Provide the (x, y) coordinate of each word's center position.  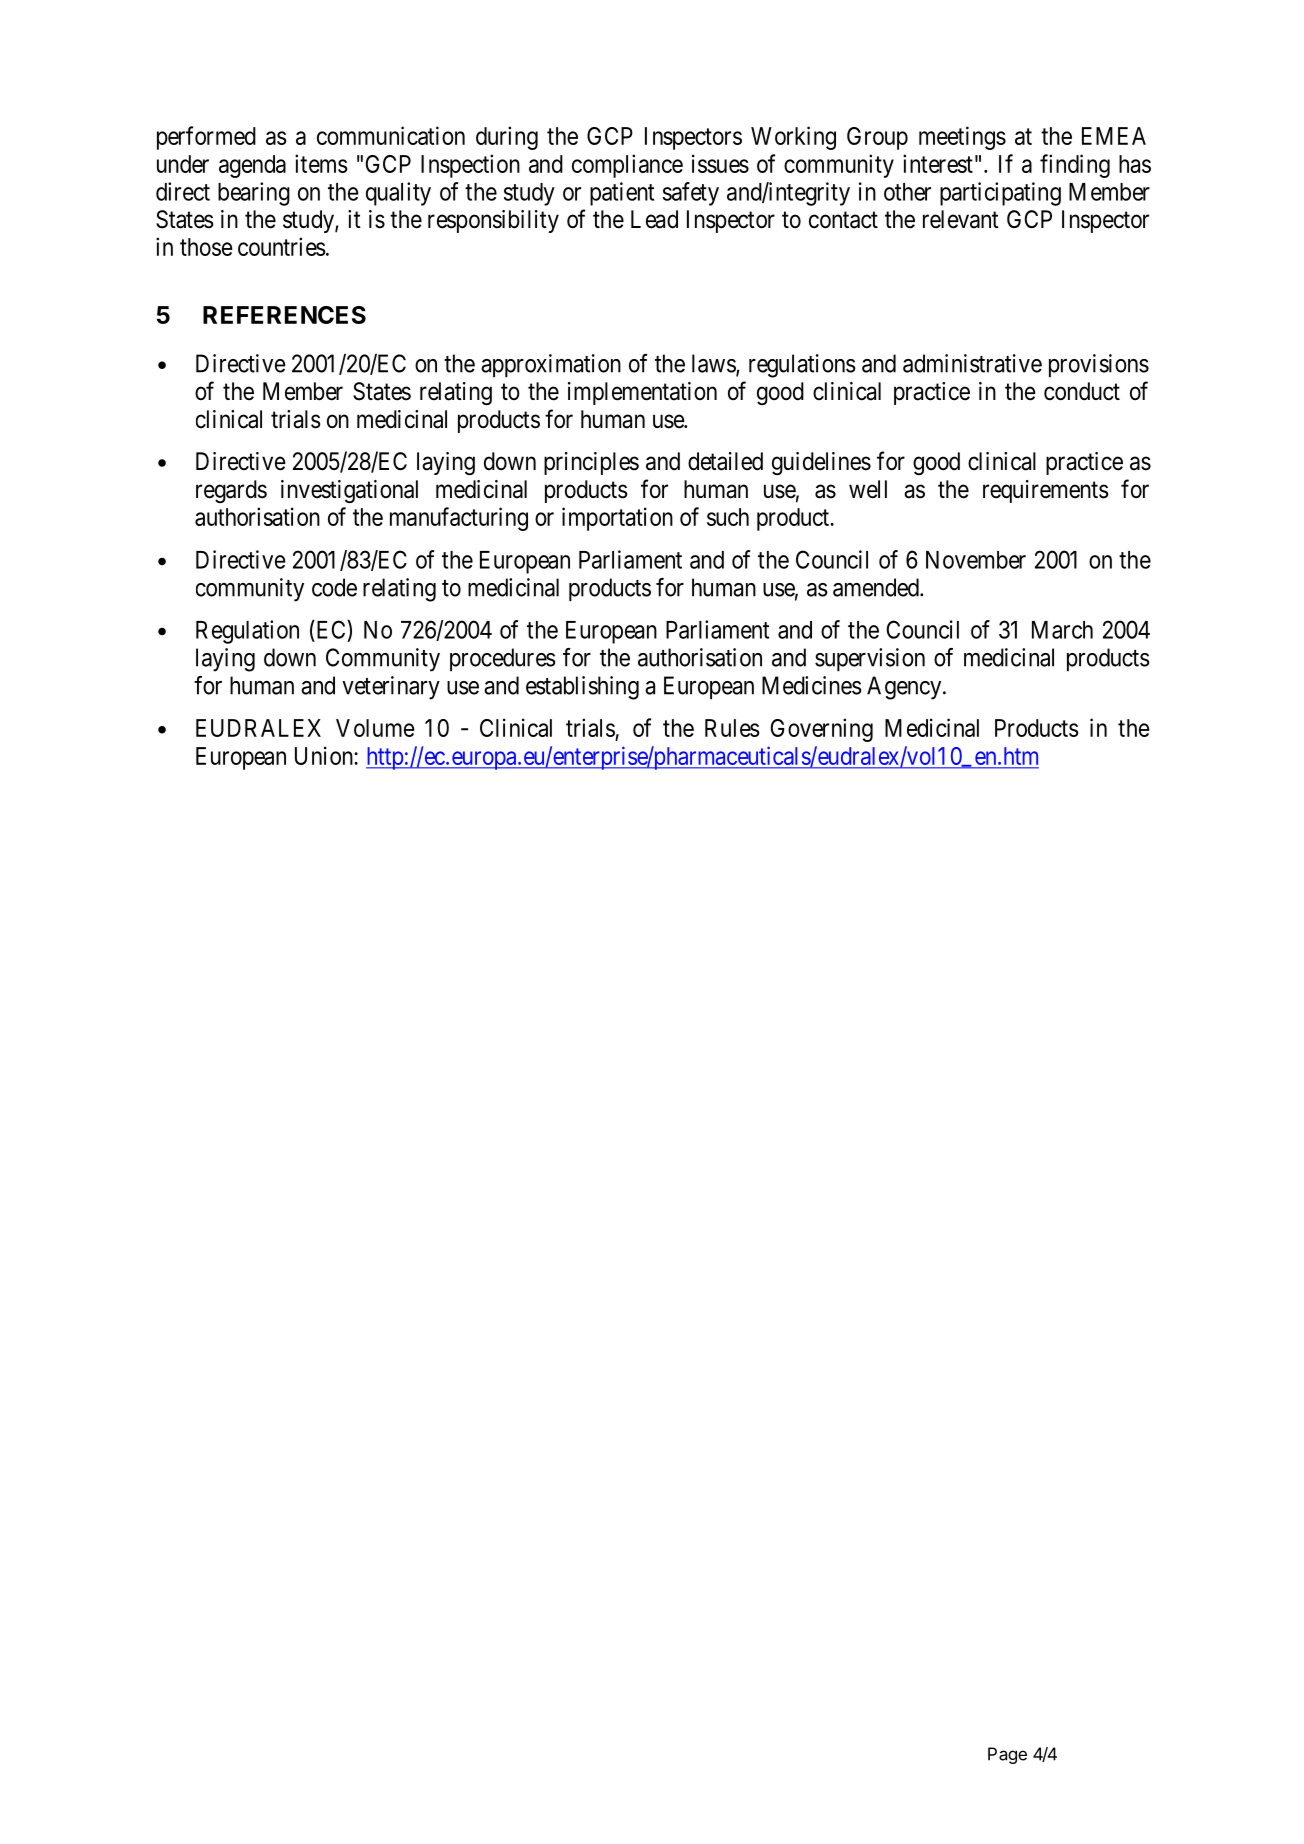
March (1062, 630)
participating (1000, 194)
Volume (375, 728)
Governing (822, 730)
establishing (582, 688)
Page (1007, 1755)
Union (325, 755)
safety (691, 194)
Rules (732, 728)
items (321, 163)
